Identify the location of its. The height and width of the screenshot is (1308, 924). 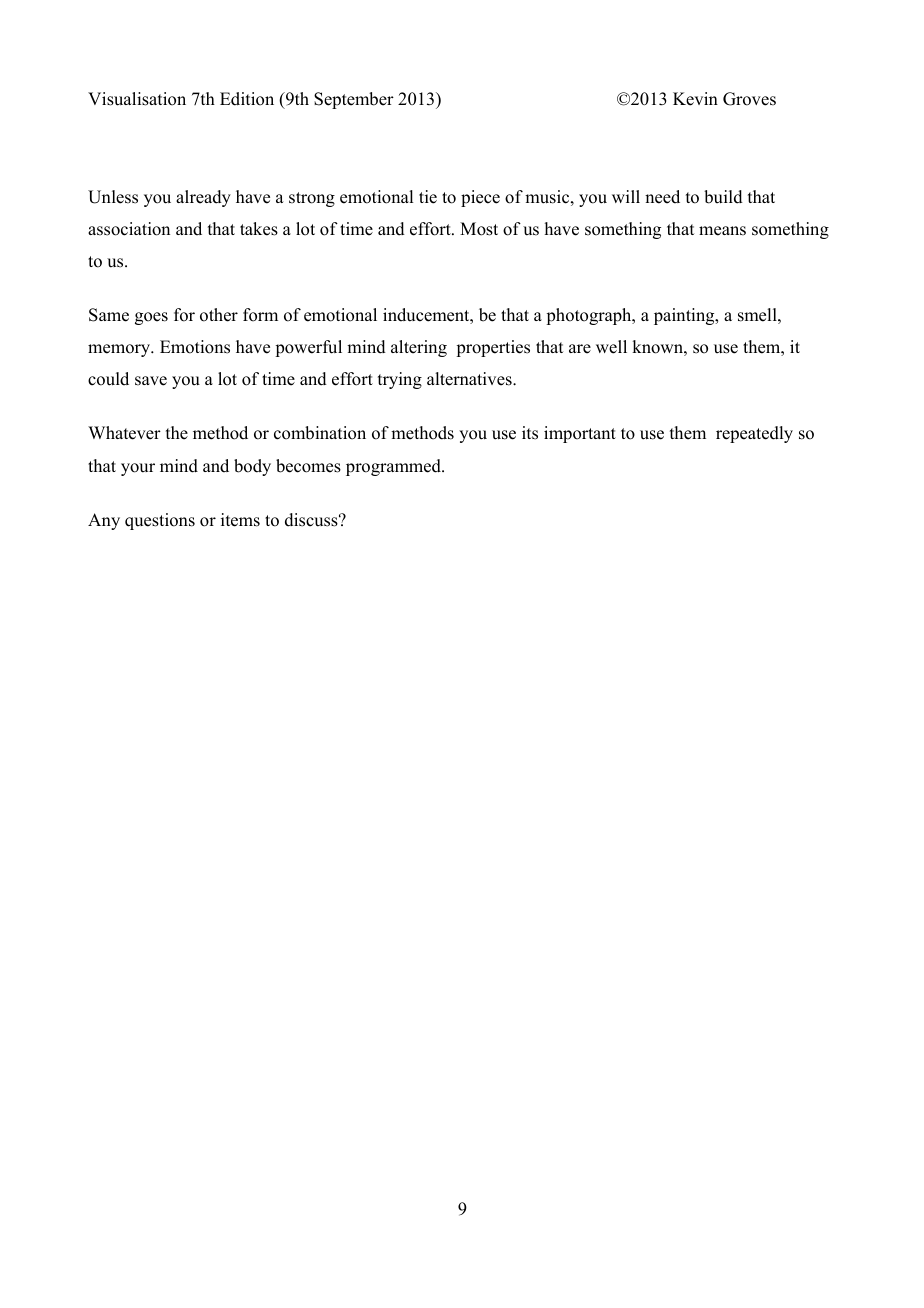
(530, 433).
